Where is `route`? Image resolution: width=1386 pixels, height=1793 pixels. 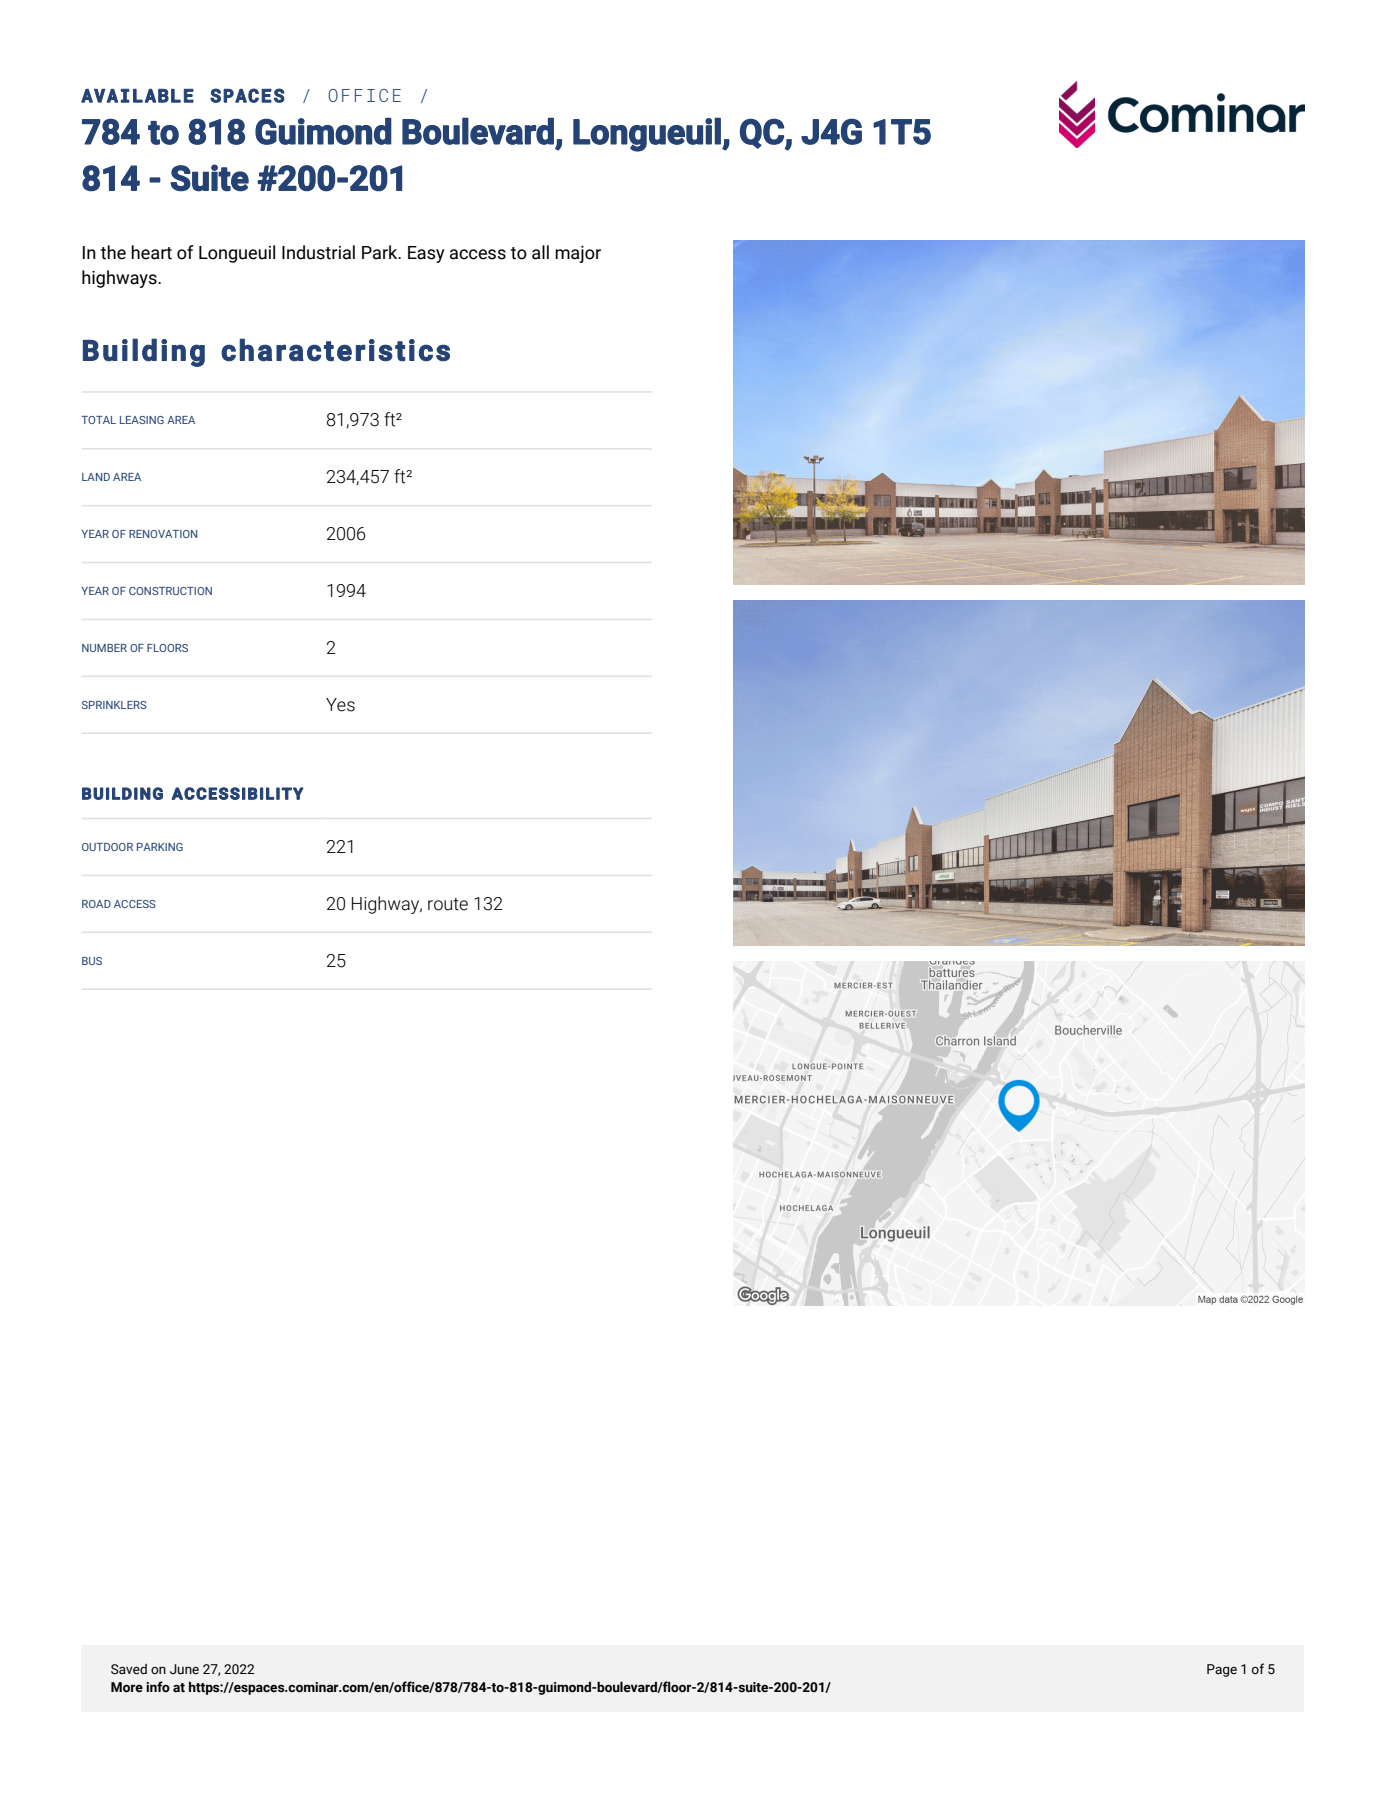
route is located at coordinates (448, 904).
